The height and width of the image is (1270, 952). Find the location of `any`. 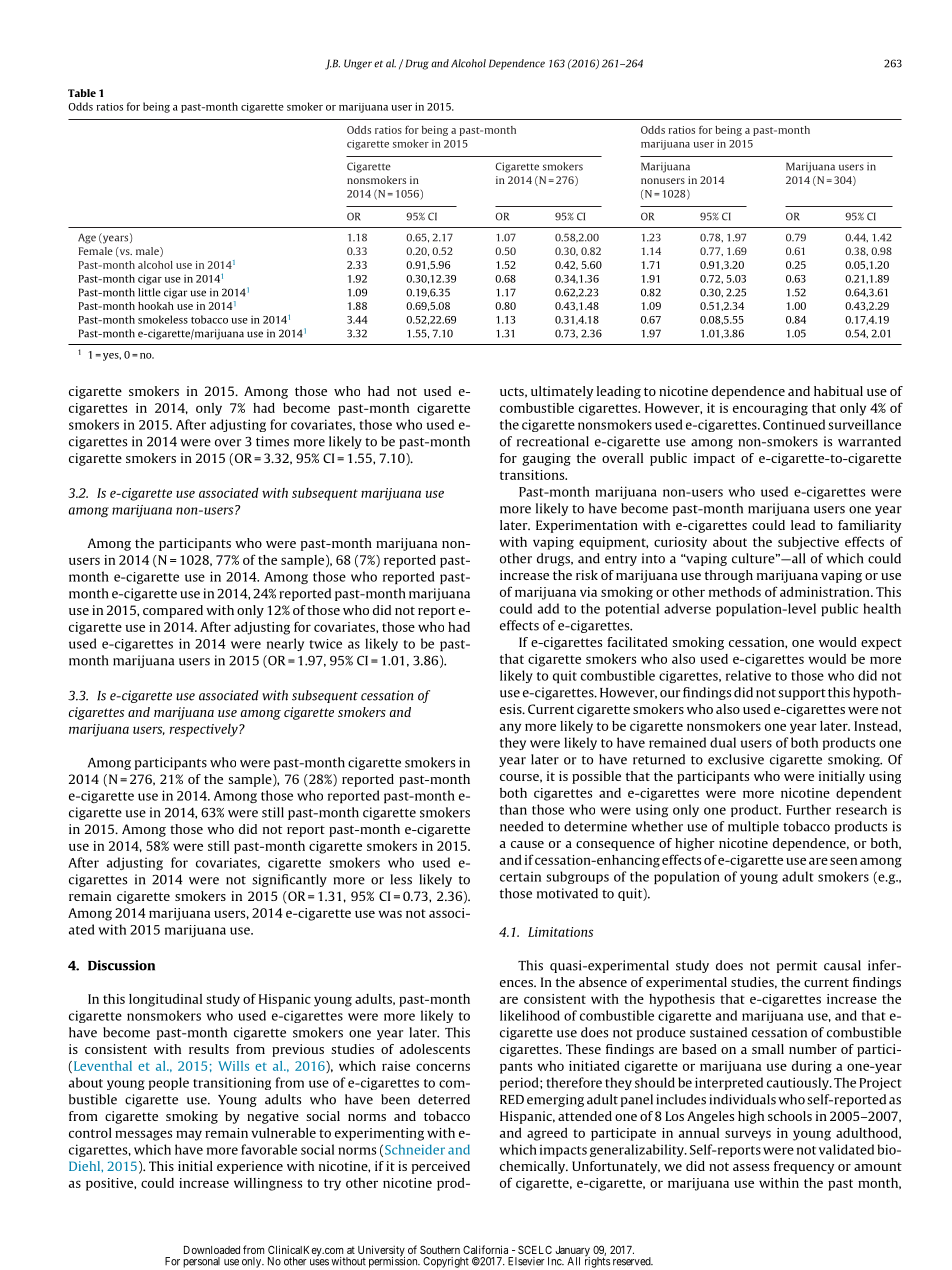

any is located at coordinates (510, 728).
